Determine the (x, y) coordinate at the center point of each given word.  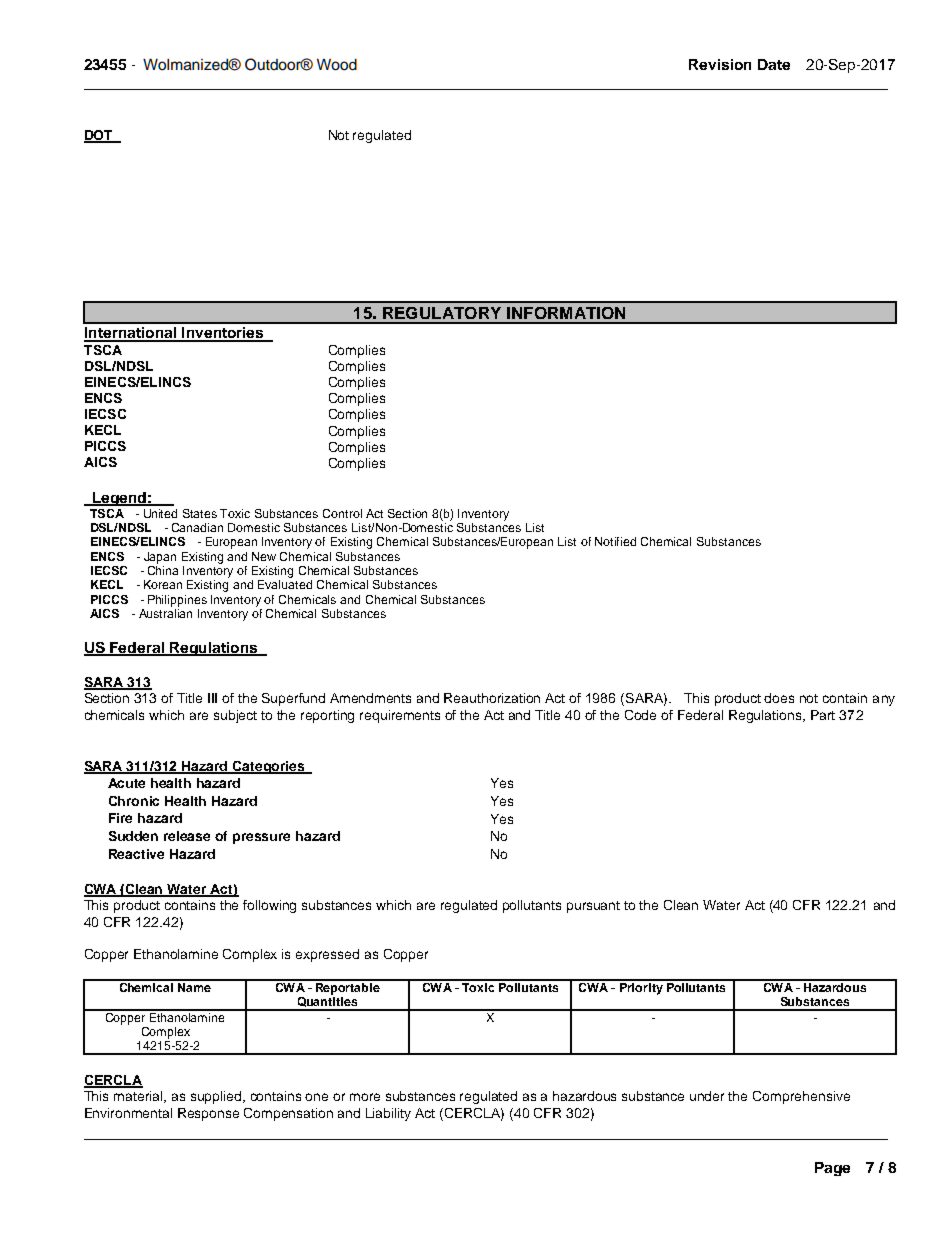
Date (774, 64)
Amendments (370, 698)
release (187, 836)
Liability (388, 1114)
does (779, 698)
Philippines (177, 601)
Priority (641, 987)
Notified (615, 541)
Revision (720, 64)
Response (208, 1114)
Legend (119, 499)
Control (342, 513)
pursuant (593, 907)
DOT (100, 136)
